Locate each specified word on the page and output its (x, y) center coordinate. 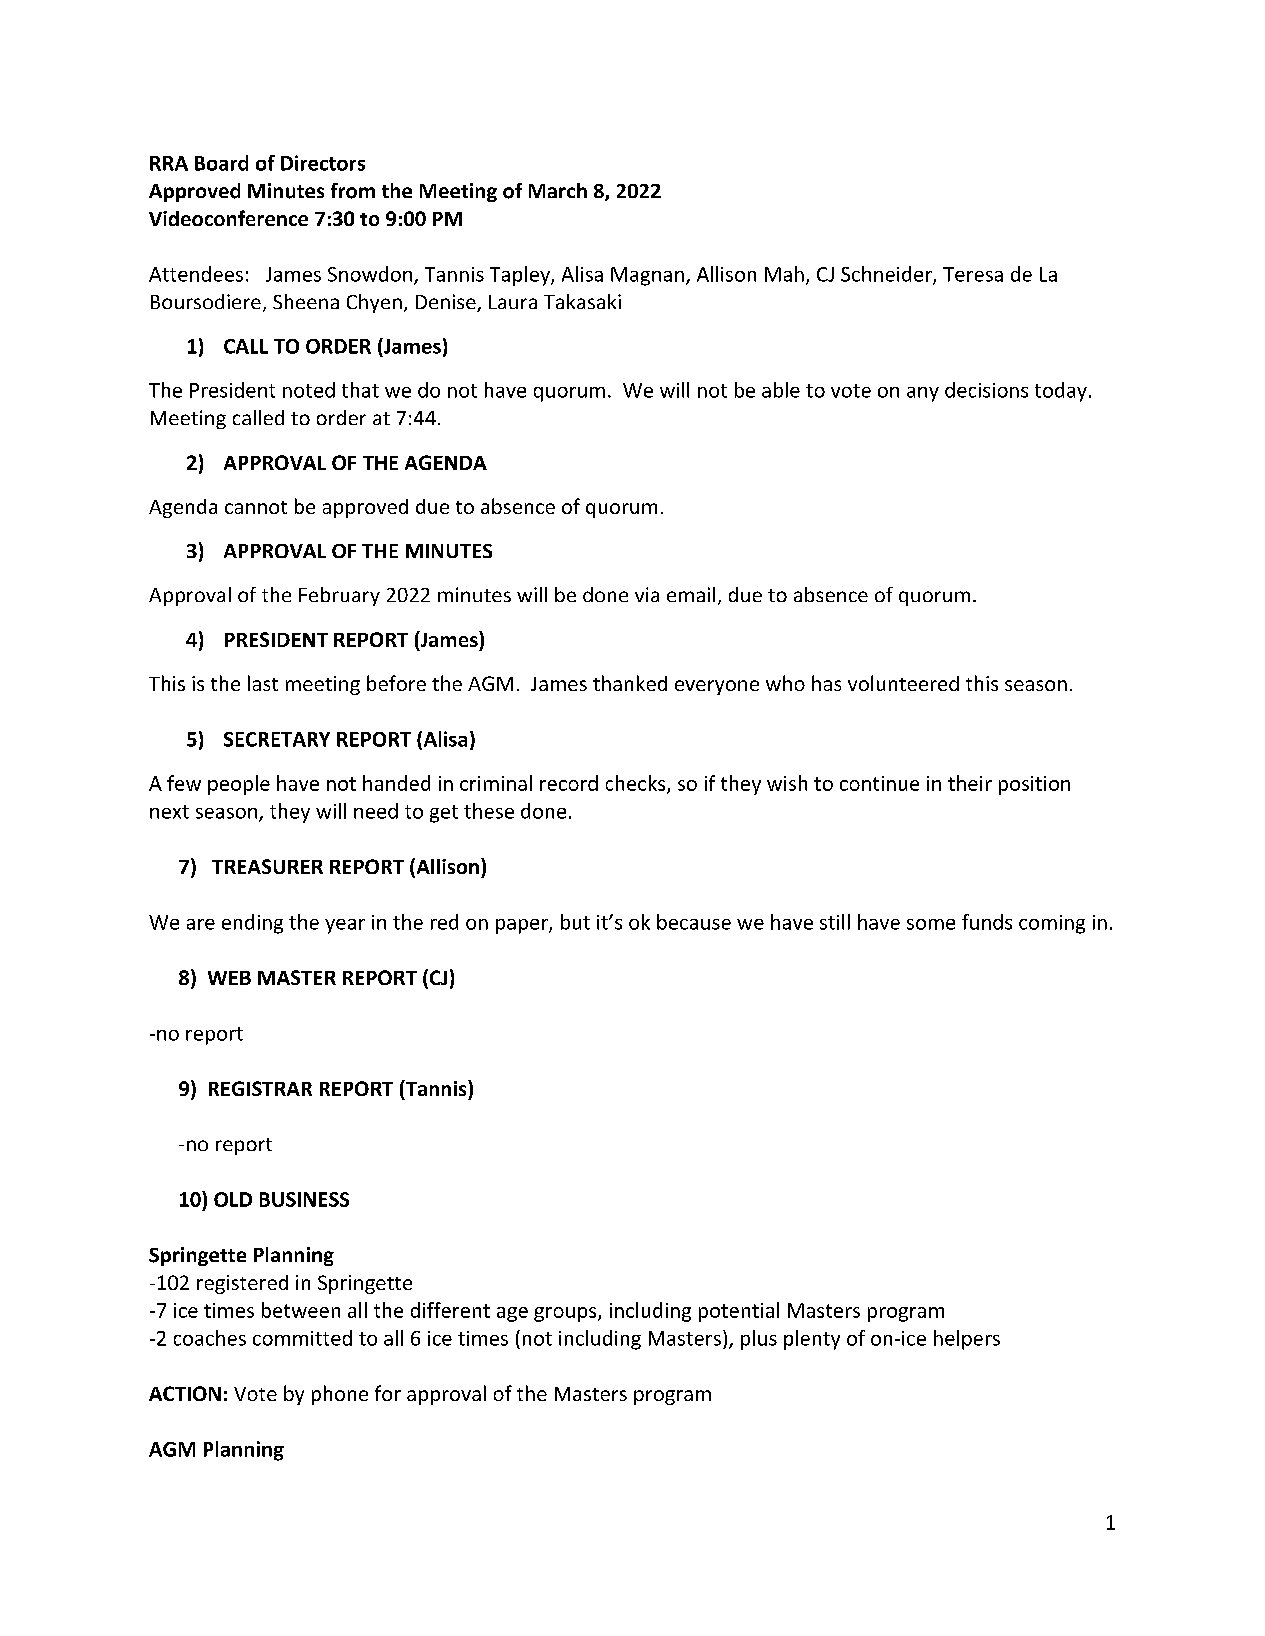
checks (637, 784)
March (558, 190)
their (970, 783)
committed (302, 1338)
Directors (323, 163)
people (239, 785)
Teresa (973, 274)
